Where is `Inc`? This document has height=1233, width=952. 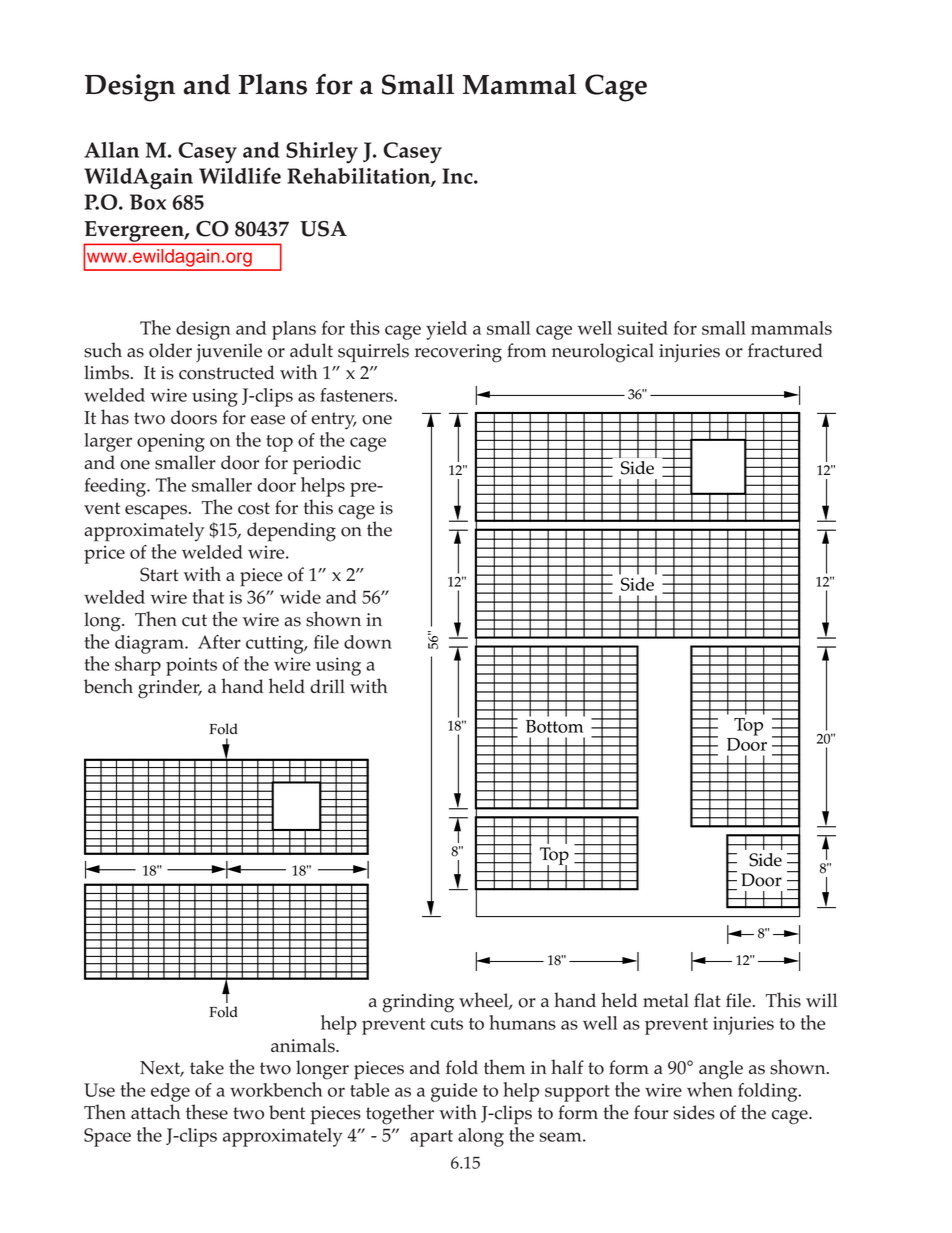
Inc is located at coordinates (458, 176).
